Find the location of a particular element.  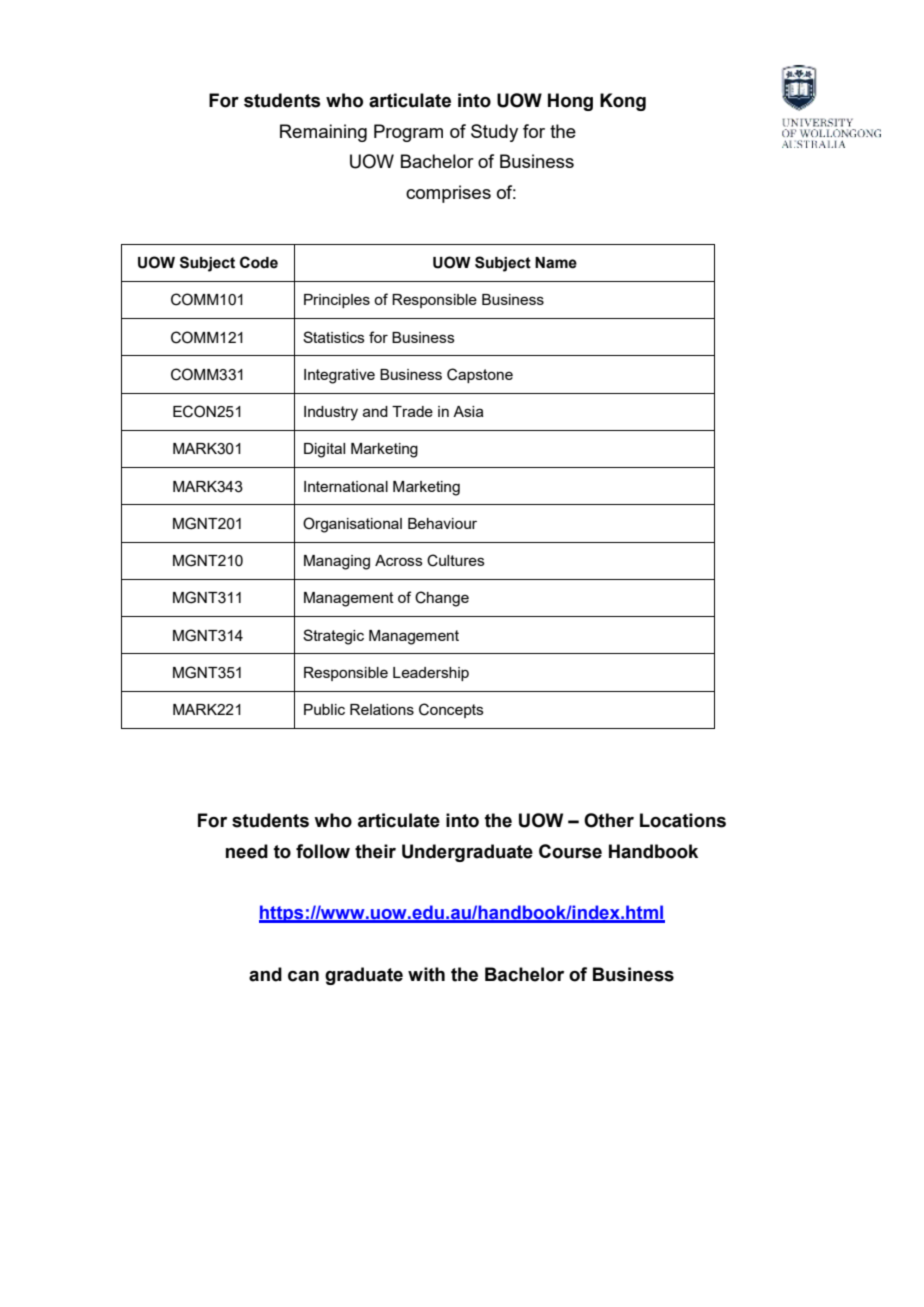

Other is located at coordinates (609, 820).
